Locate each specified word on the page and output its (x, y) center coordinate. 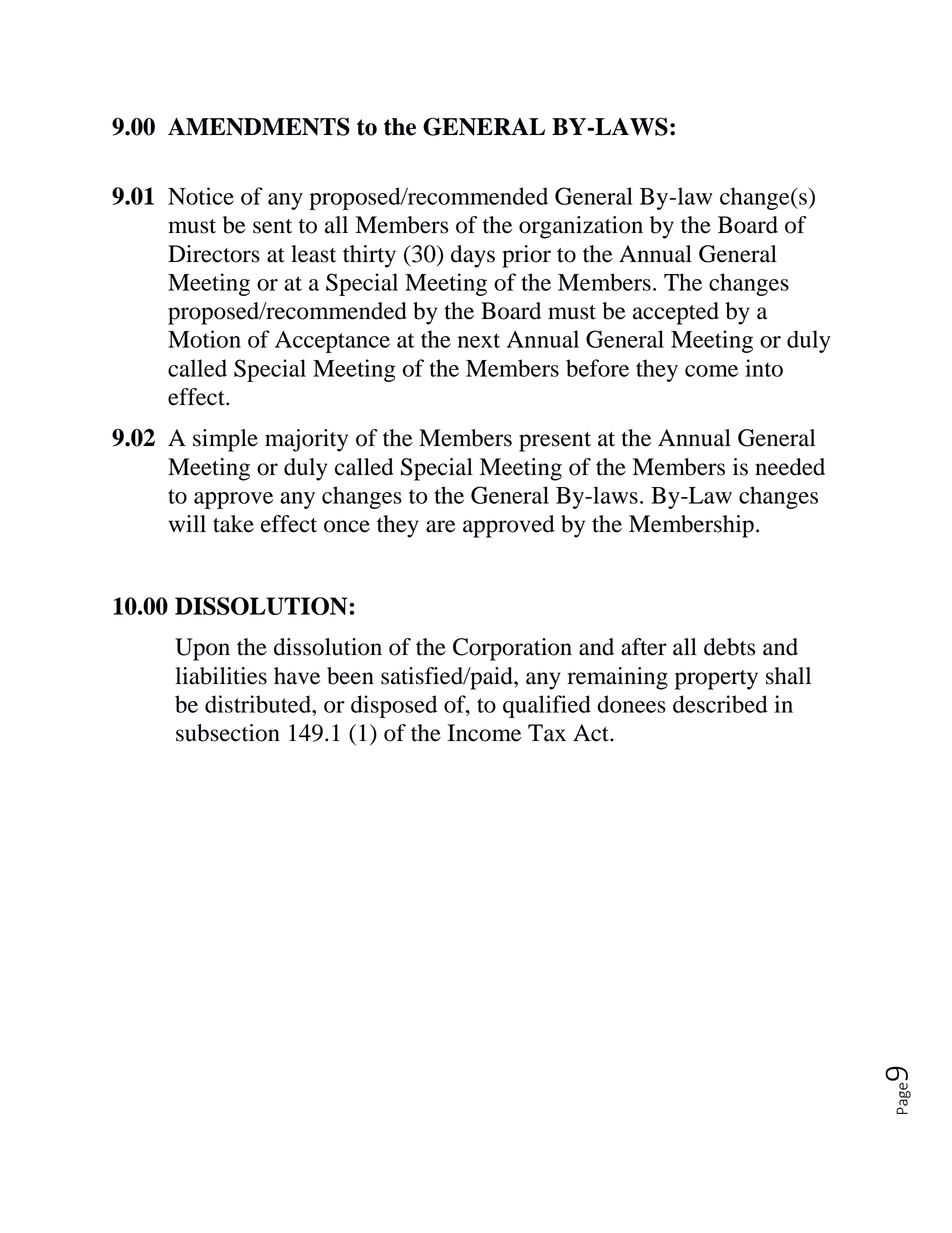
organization (581, 227)
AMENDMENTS (259, 126)
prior (526, 256)
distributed (259, 704)
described (720, 704)
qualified (547, 706)
